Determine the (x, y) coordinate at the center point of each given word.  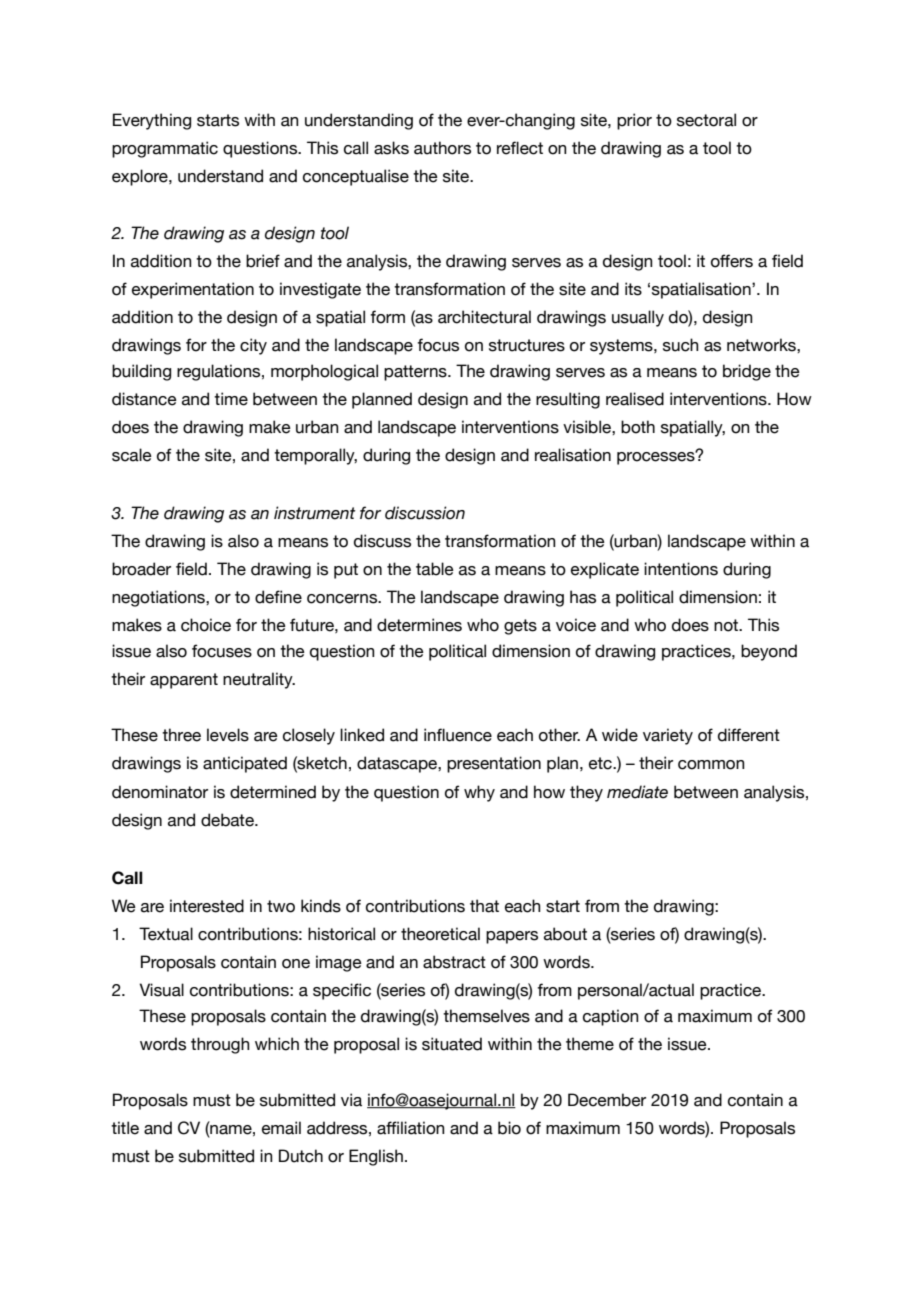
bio (509, 1128)
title (125, 1128)
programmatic (165, 149)
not (727, 625)
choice (206, 625)
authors (442, 148)
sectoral (706, 120)
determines (419, 625)
